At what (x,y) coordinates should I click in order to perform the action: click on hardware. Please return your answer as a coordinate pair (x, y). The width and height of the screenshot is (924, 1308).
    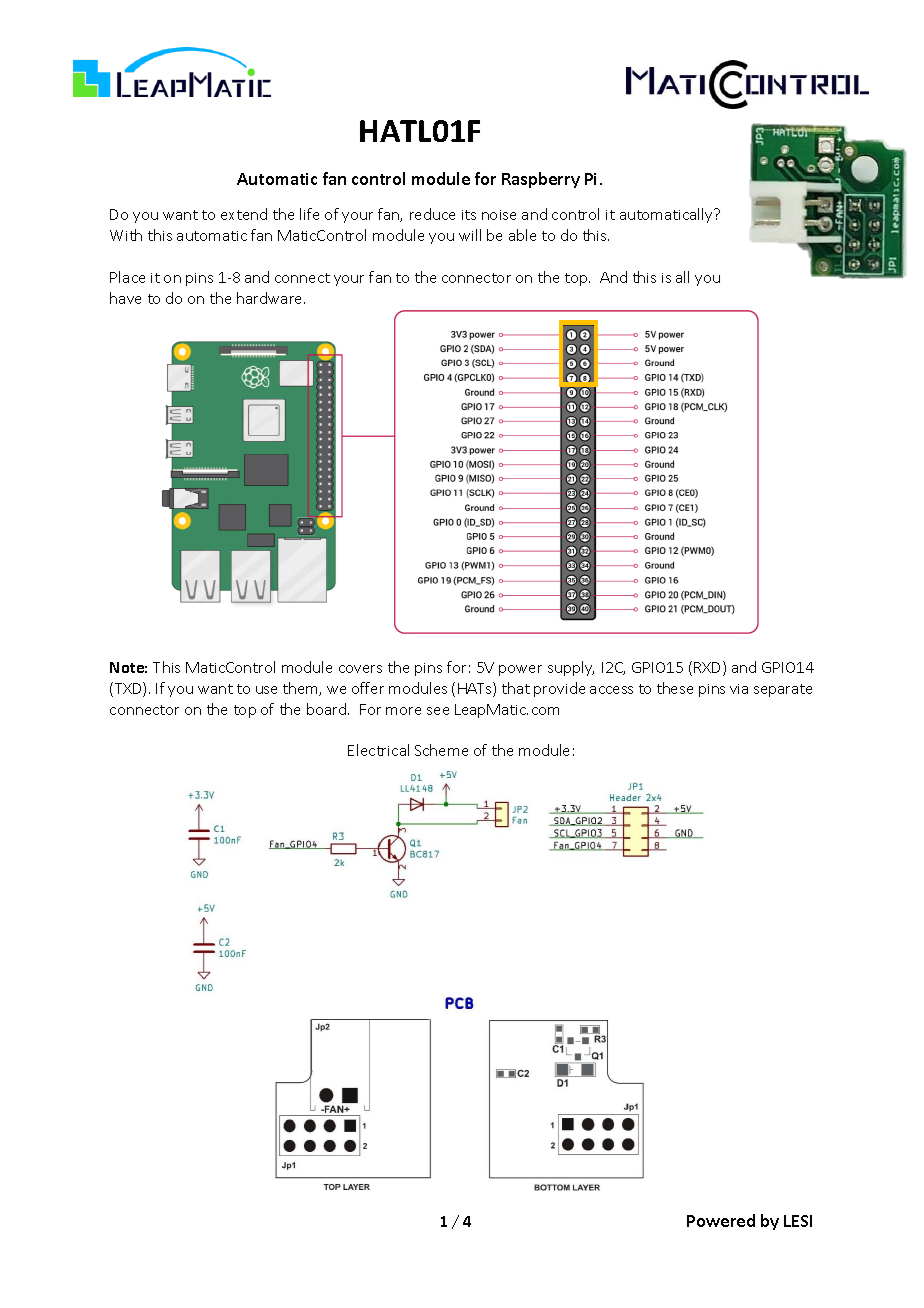
    Looking at the image, I should click on (271, 298).
